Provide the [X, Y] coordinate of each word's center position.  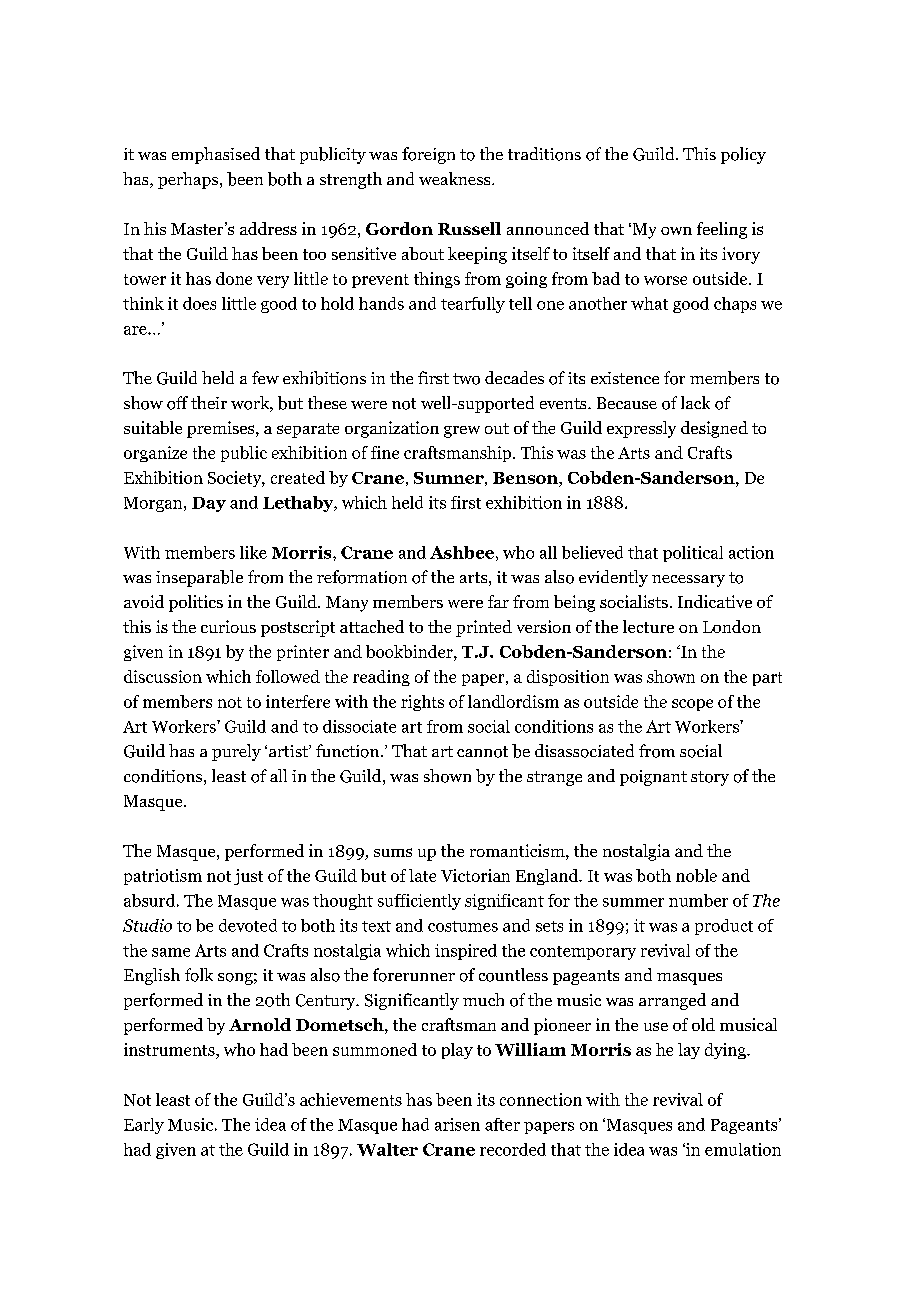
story [710, 778]
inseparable [199, 578]
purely [236, 752]
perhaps [189, 180]
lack [695, 402]
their [209, 402]
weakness [456, 178]
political [693, 554]
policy [743, 155]
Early [144, 1126]
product [724, 927]
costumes [463, 926]
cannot [482, 752]
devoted [248, 925]
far [498, 601]
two [466, 379]
